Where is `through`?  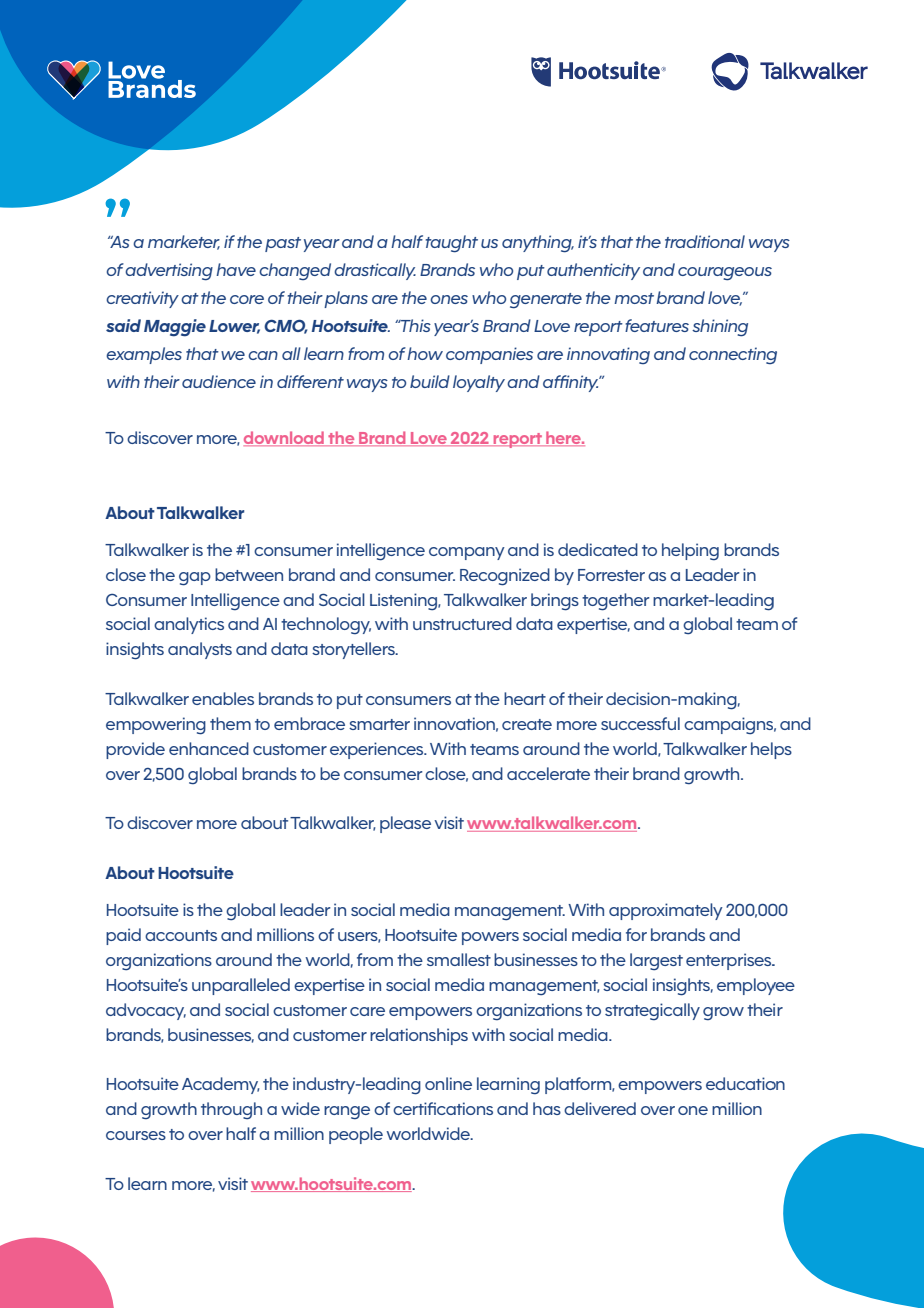 through is located at coordinates (231, 1111).
